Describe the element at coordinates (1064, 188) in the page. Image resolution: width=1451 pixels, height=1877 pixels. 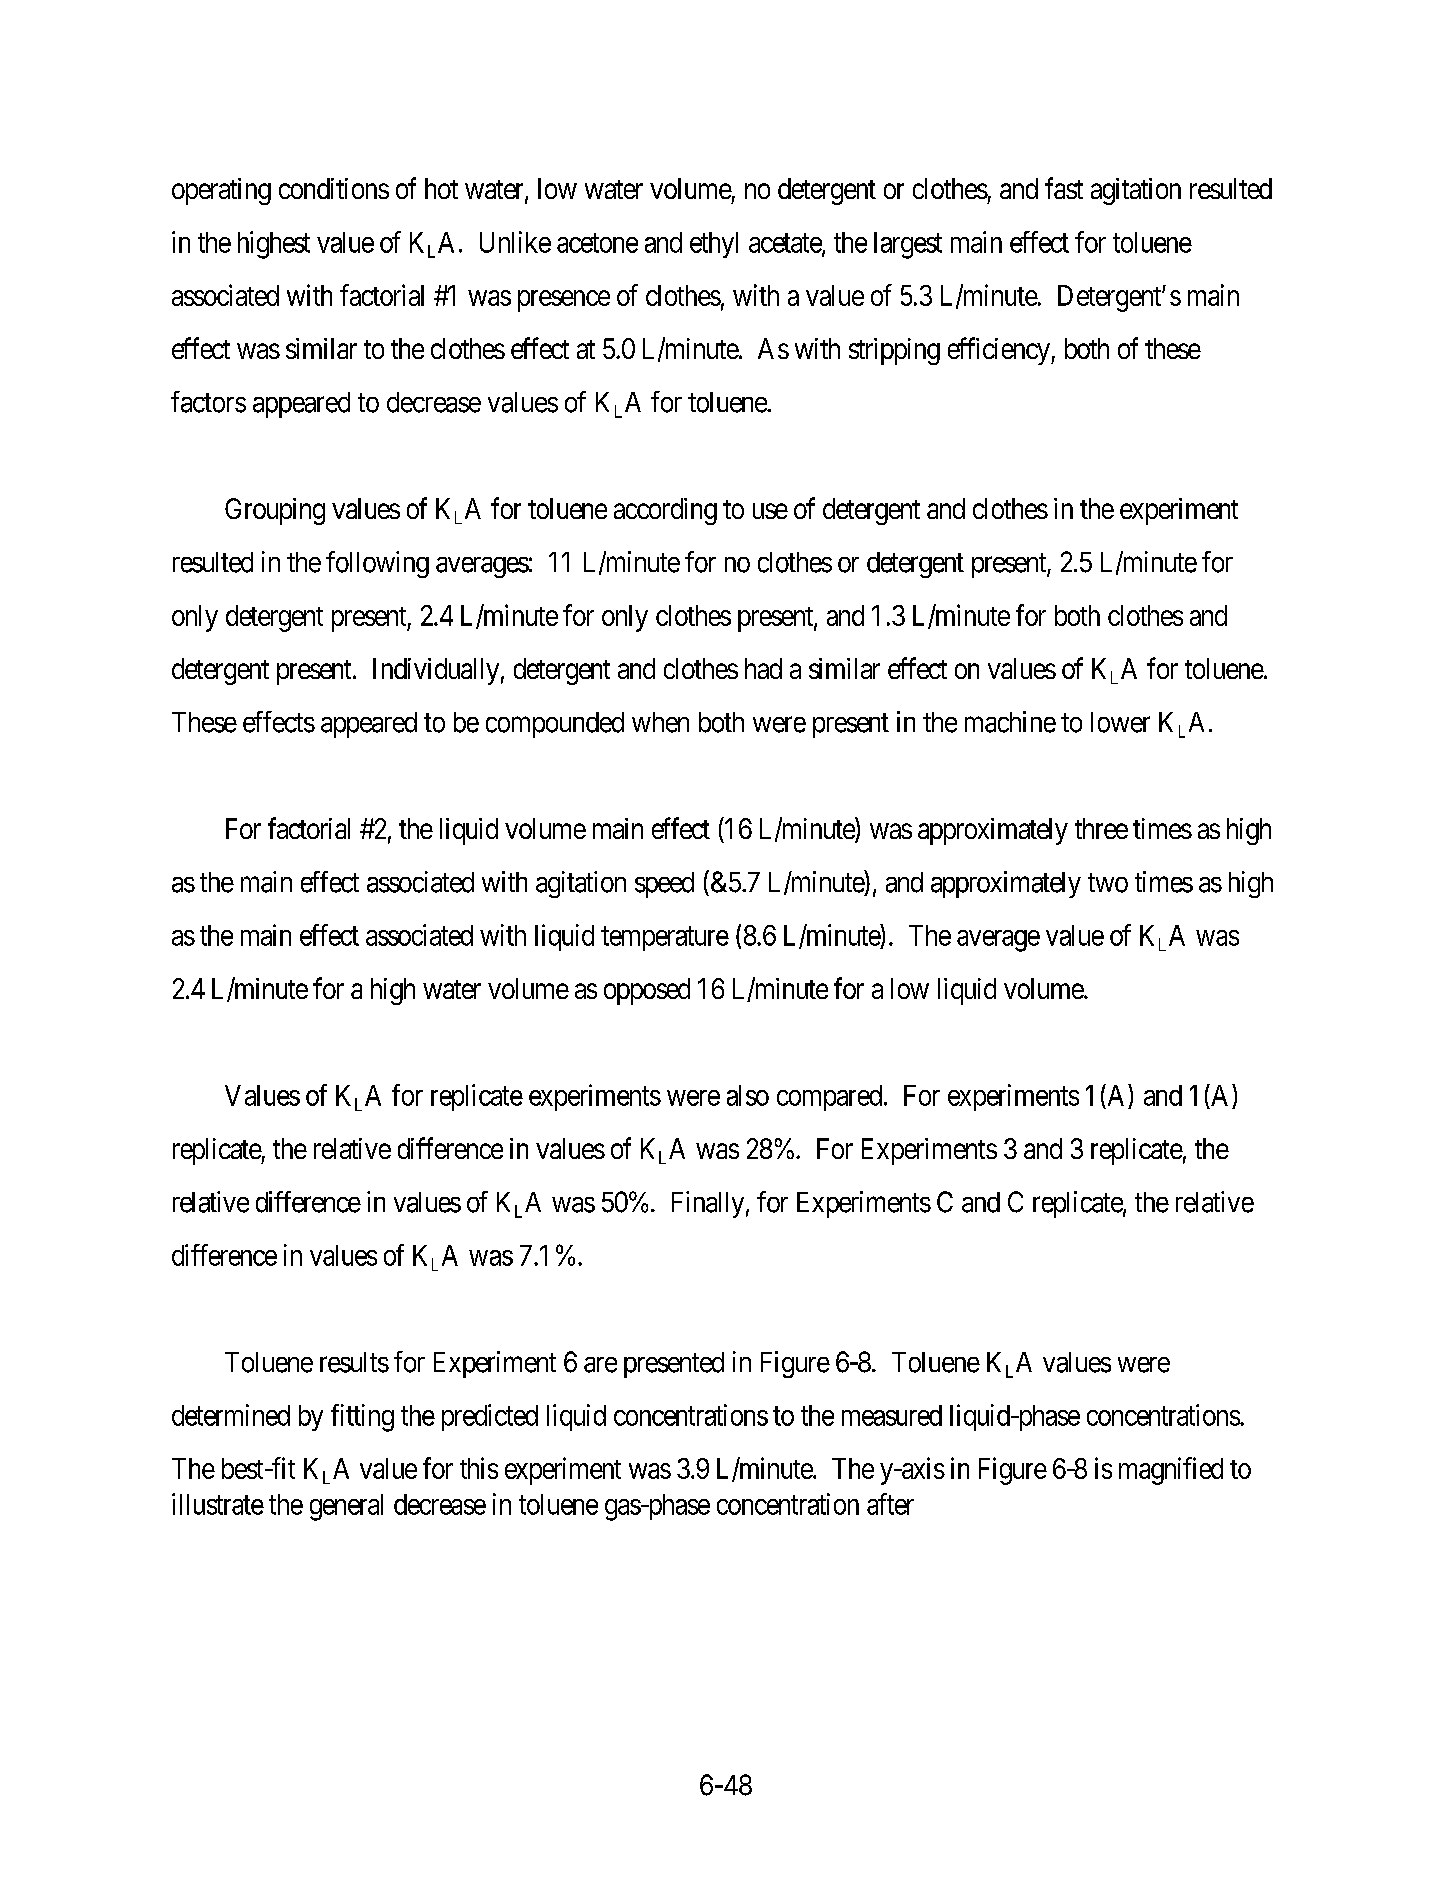
I see `fast` at that location.
